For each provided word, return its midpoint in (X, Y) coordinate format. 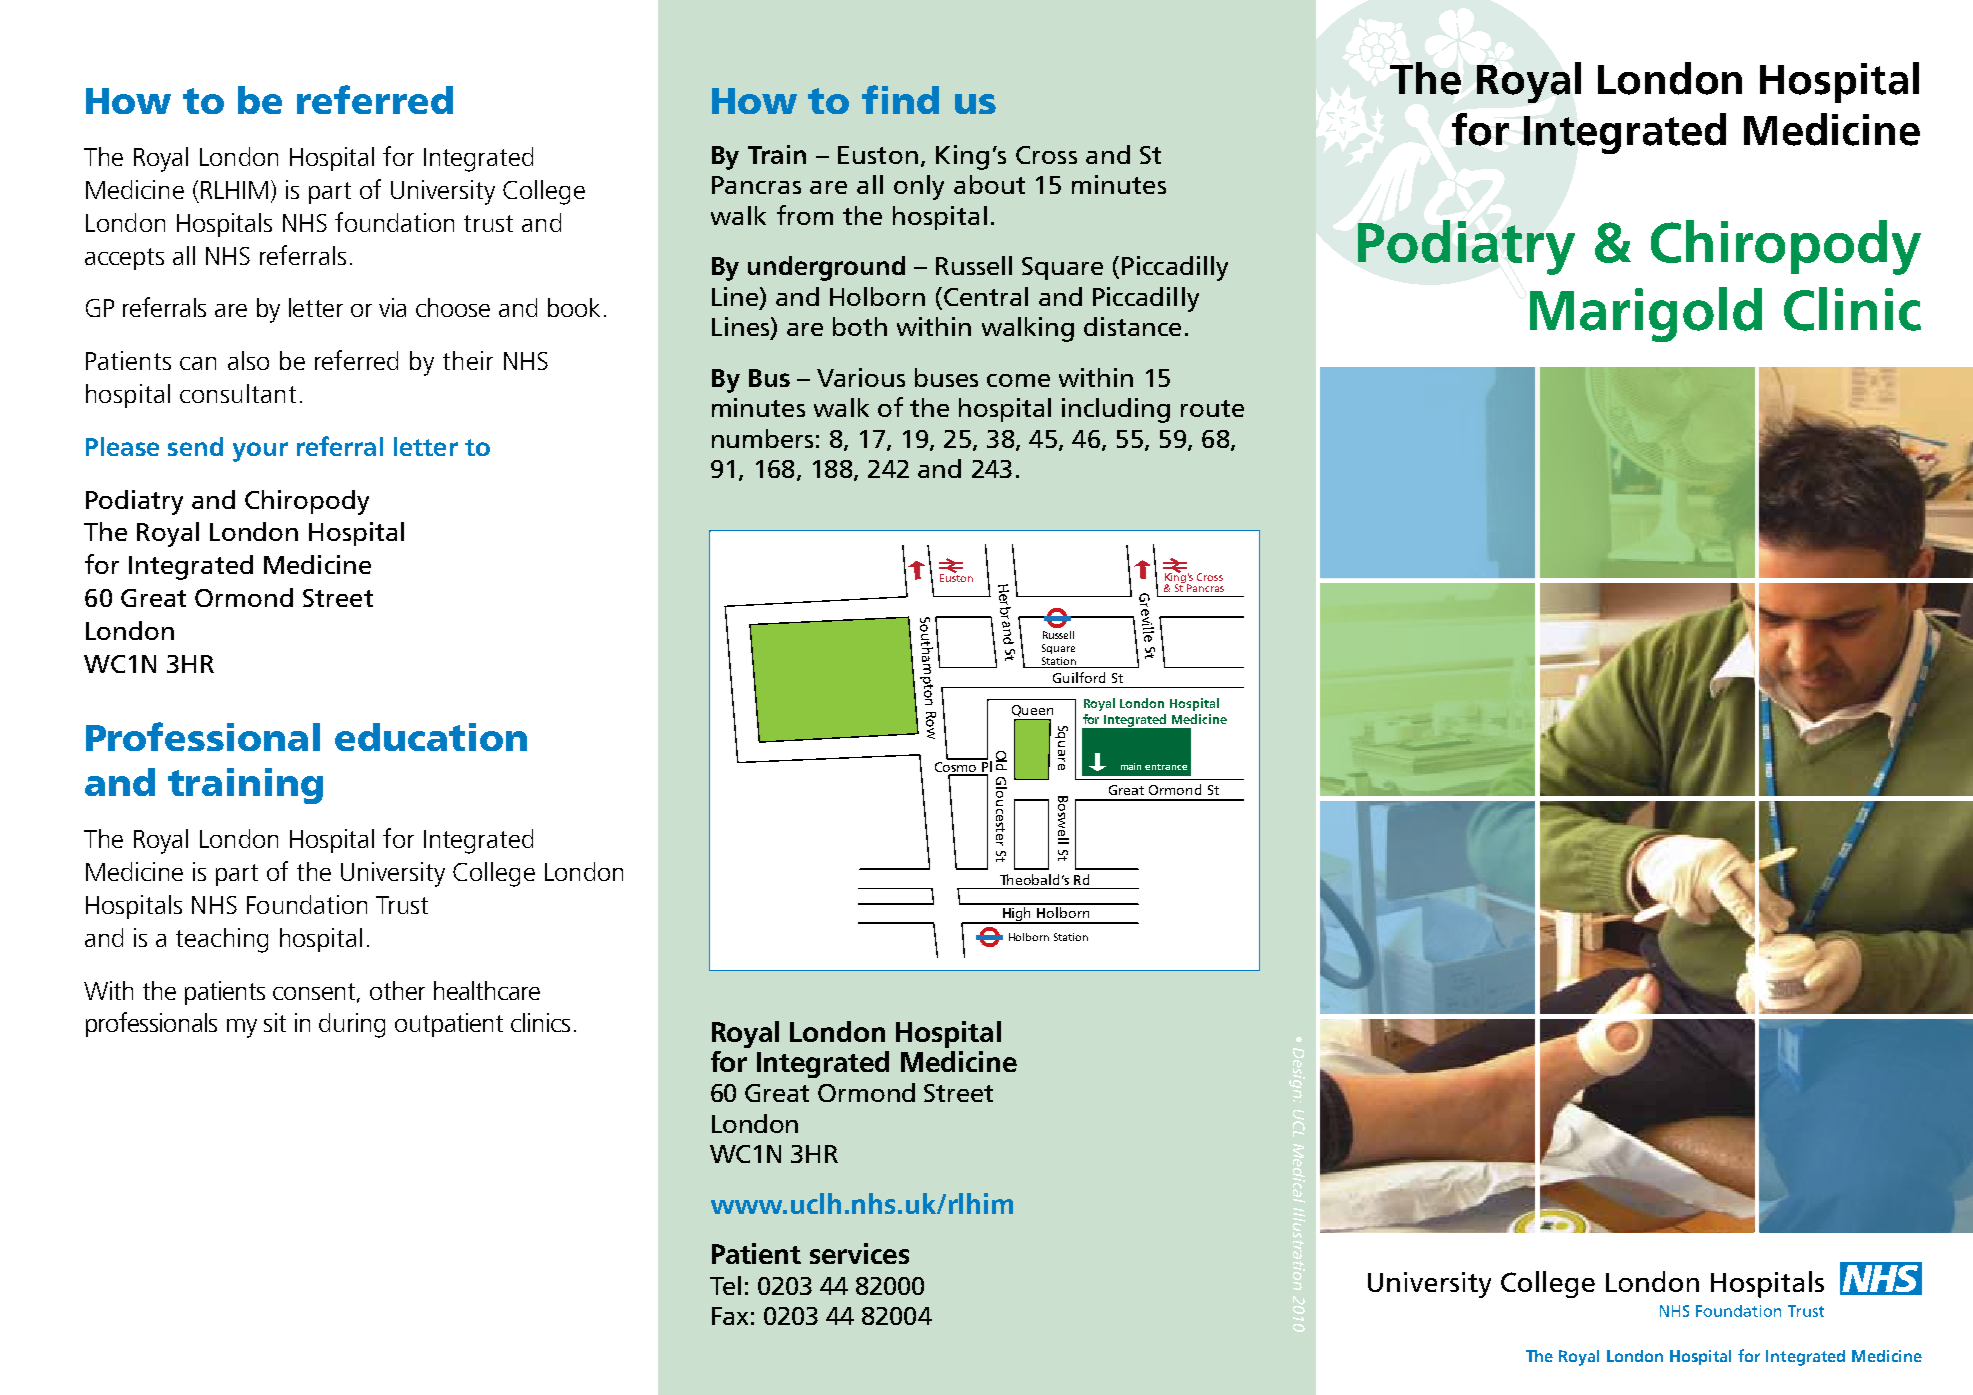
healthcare (487, 990)
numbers (762, 438)
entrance (1166, 767)
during (352, 1025)
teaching (222, 940)
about (989, 184)
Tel (725, 1285)
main (1131, 766)
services (859, 1253)
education (431, 737)
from (805, 215)
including (1116, 410)
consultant (238, 393)
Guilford (1079, 677)
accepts (124, 259)
